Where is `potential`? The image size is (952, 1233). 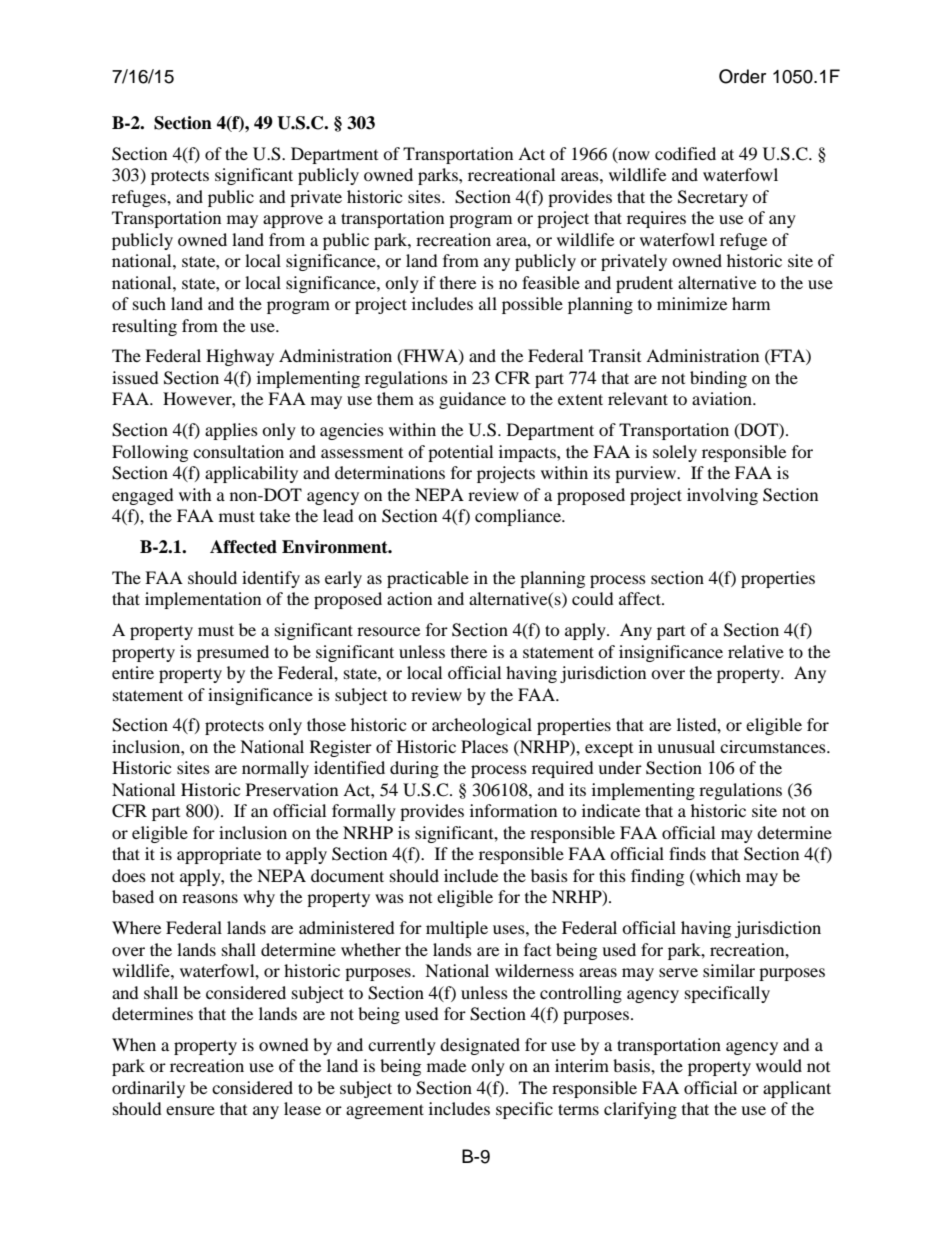
potential is located at coordinates (460, 453).
